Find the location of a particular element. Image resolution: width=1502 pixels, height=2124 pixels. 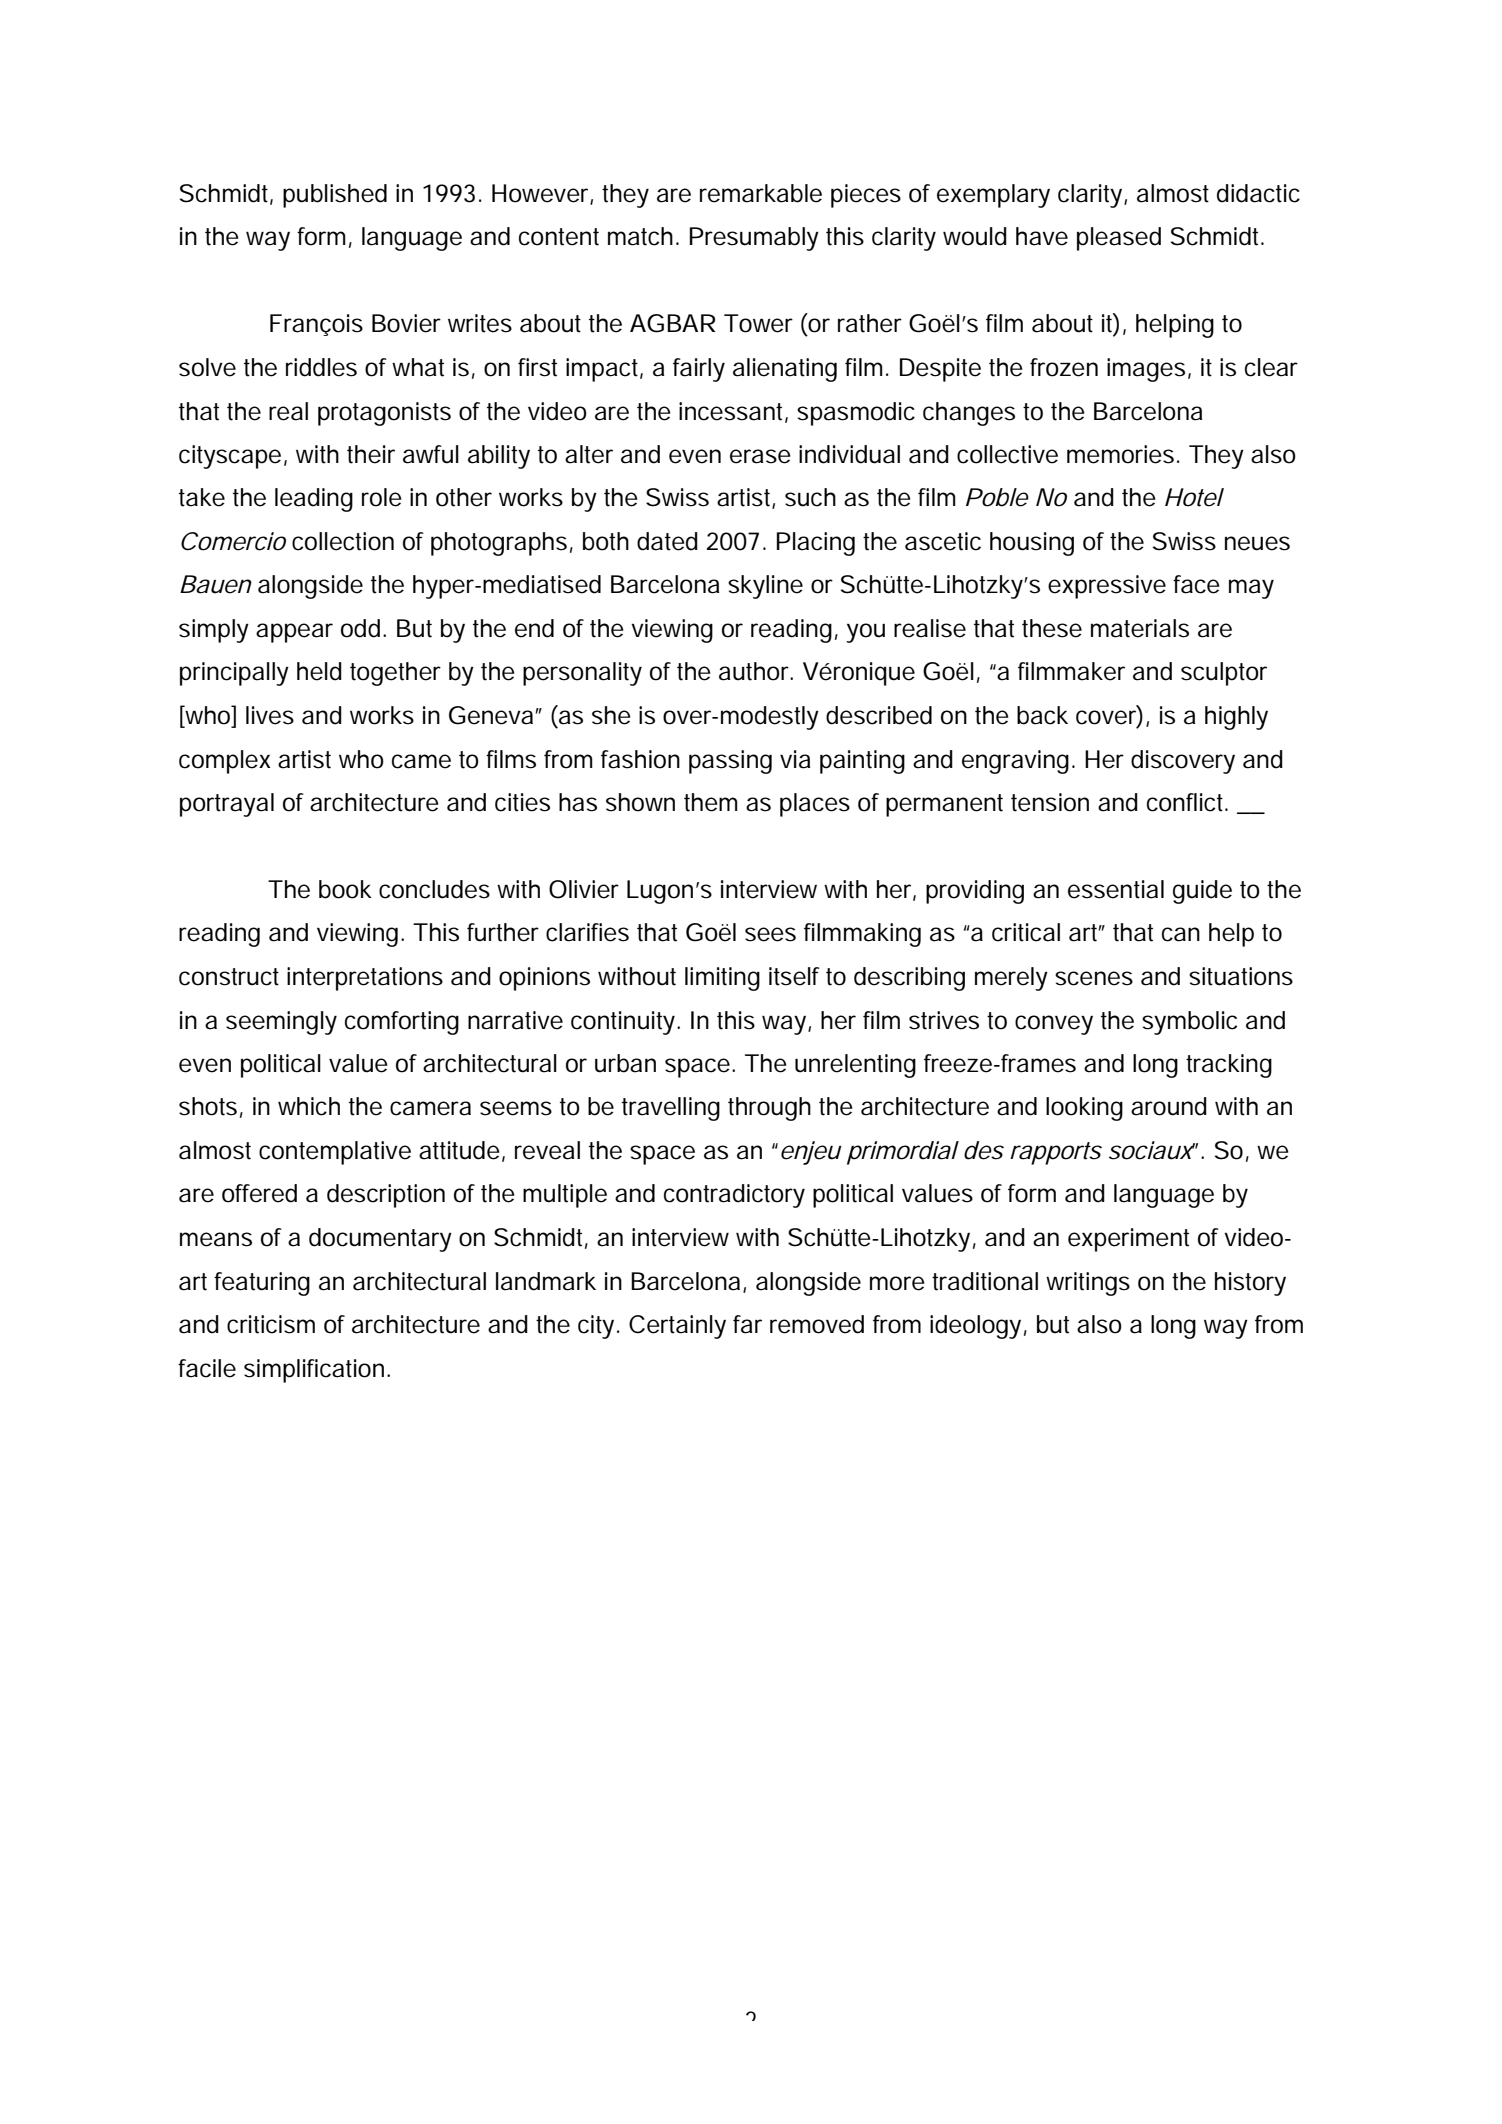

around is located at coordinates (1169, 1106).
